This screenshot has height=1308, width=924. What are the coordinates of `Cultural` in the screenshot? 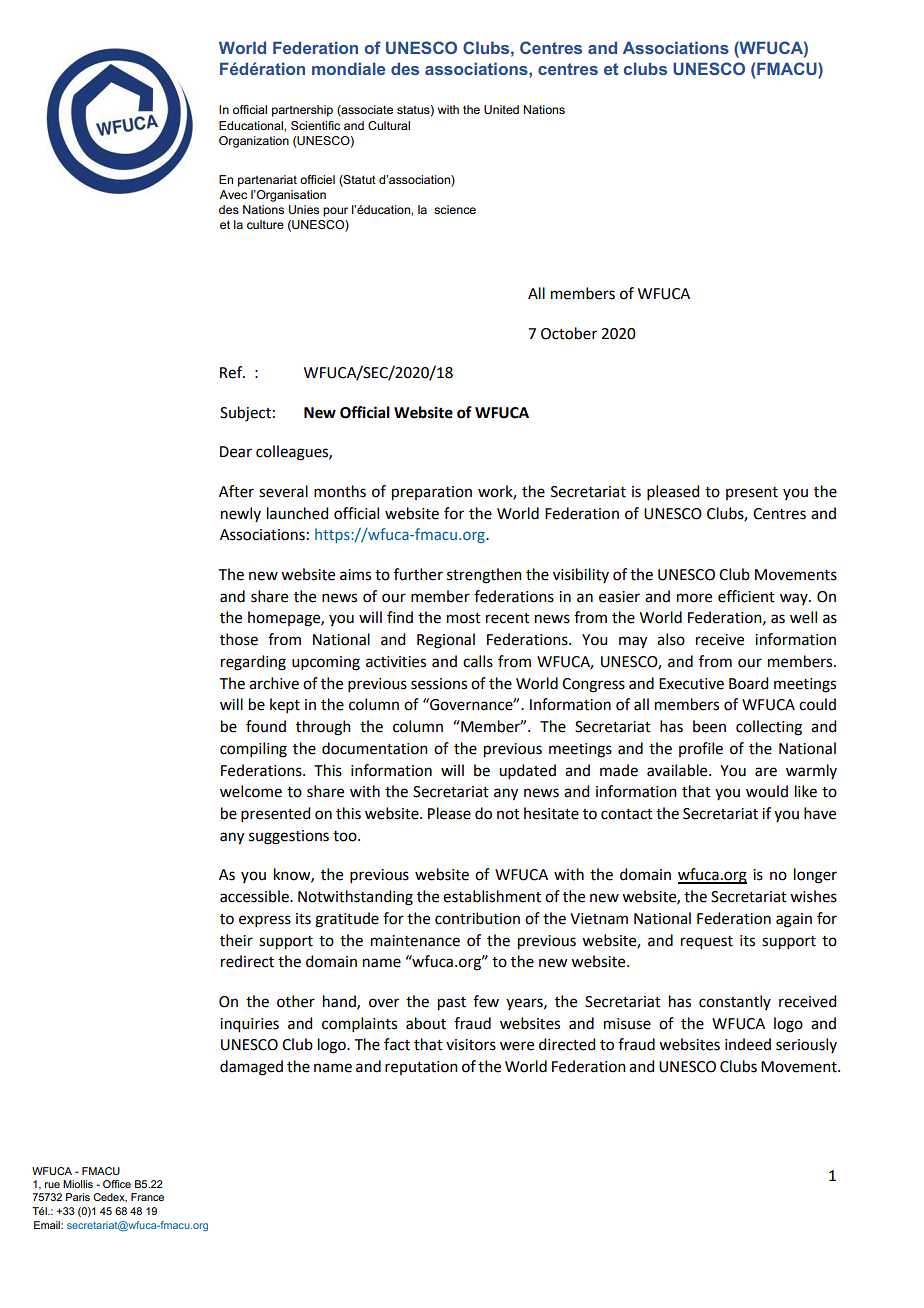 It's located at (389, 125).
